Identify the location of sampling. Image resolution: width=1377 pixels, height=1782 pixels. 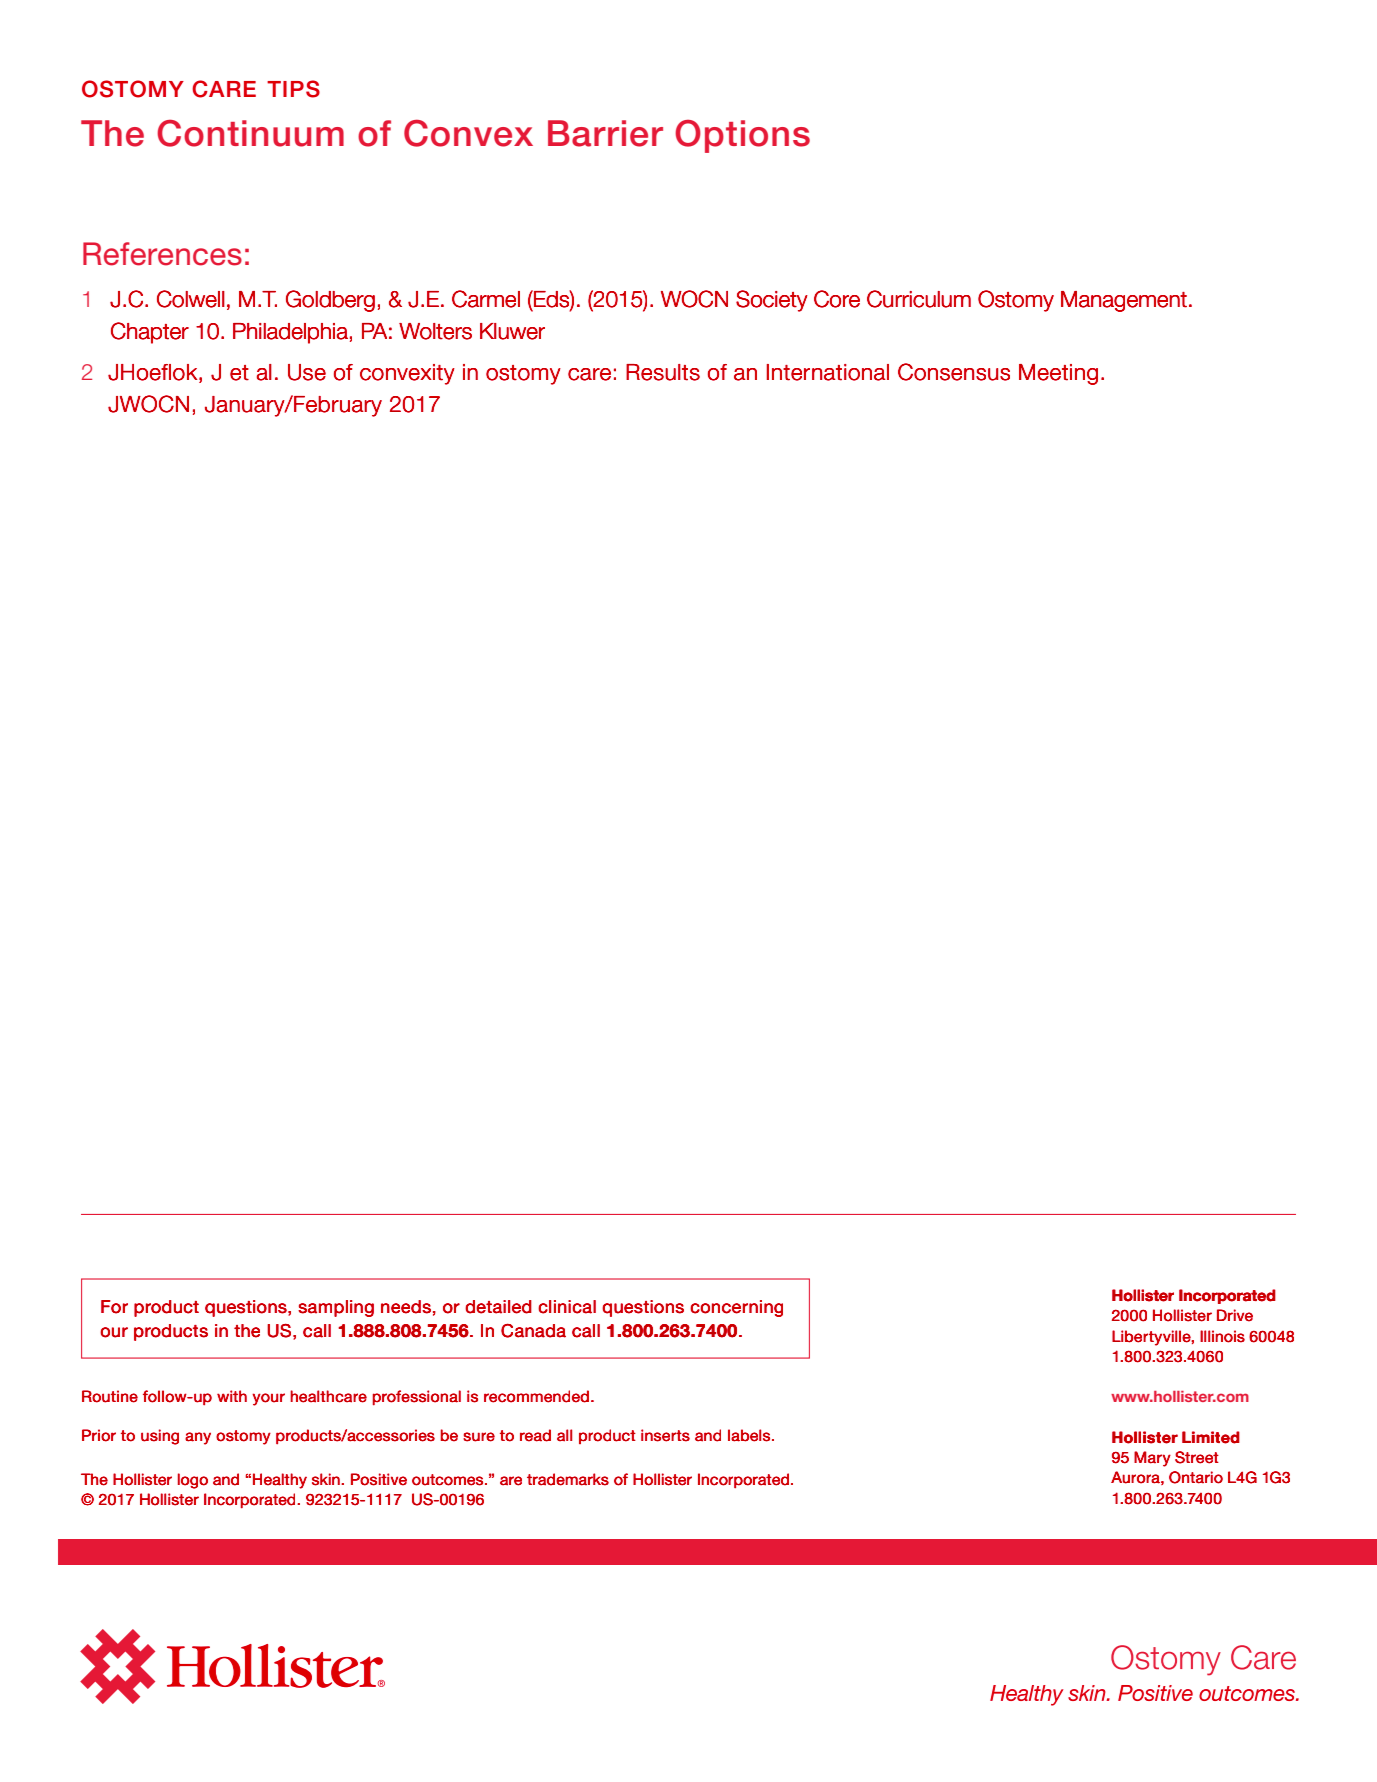
(336, 1308).
